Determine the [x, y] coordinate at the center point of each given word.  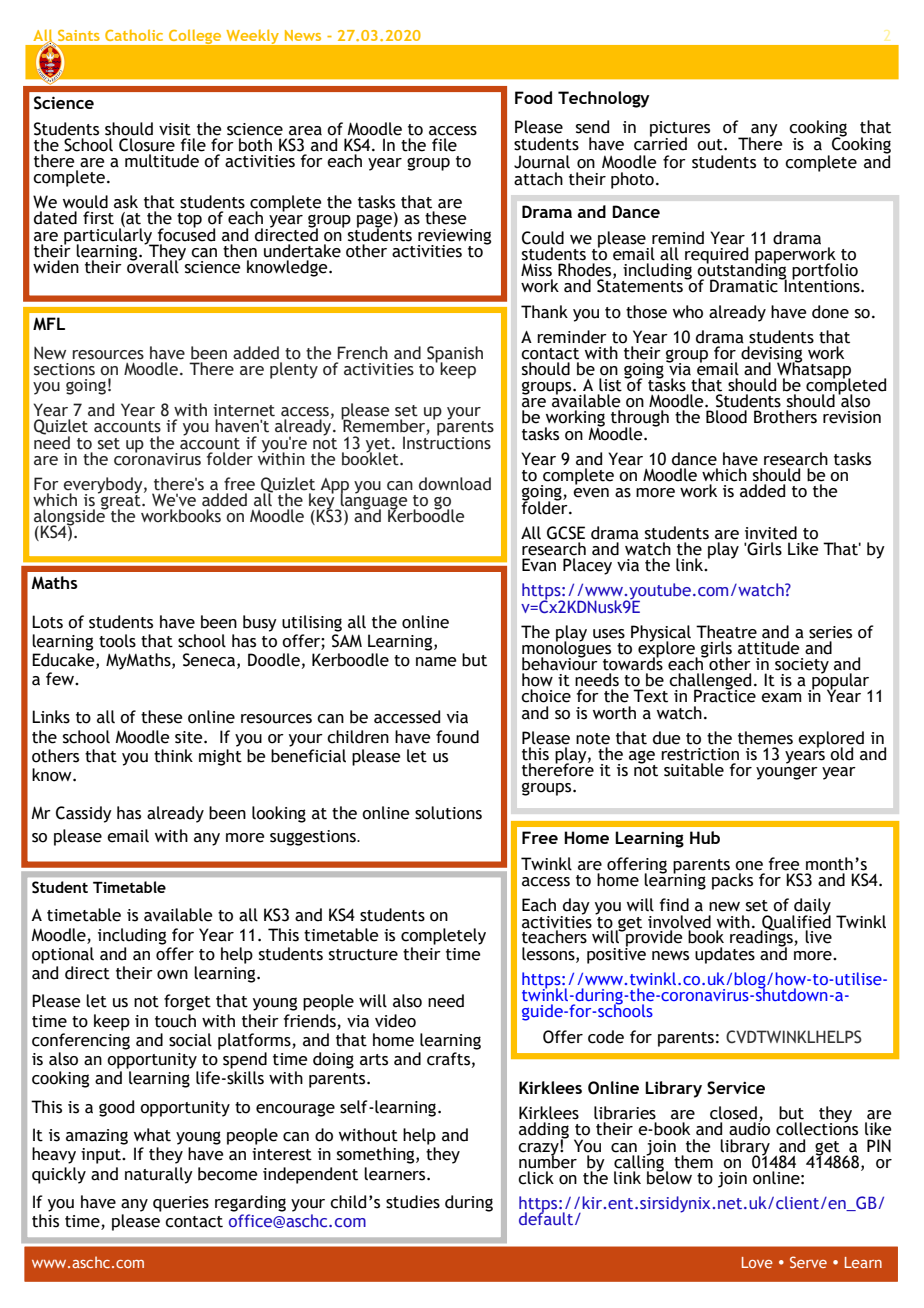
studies [413, 1202]
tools [117, 641]
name [436, 662]
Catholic [134, 35]
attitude [769, 648]
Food [533, 97]
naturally [159, 1175]
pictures [680, 130]
